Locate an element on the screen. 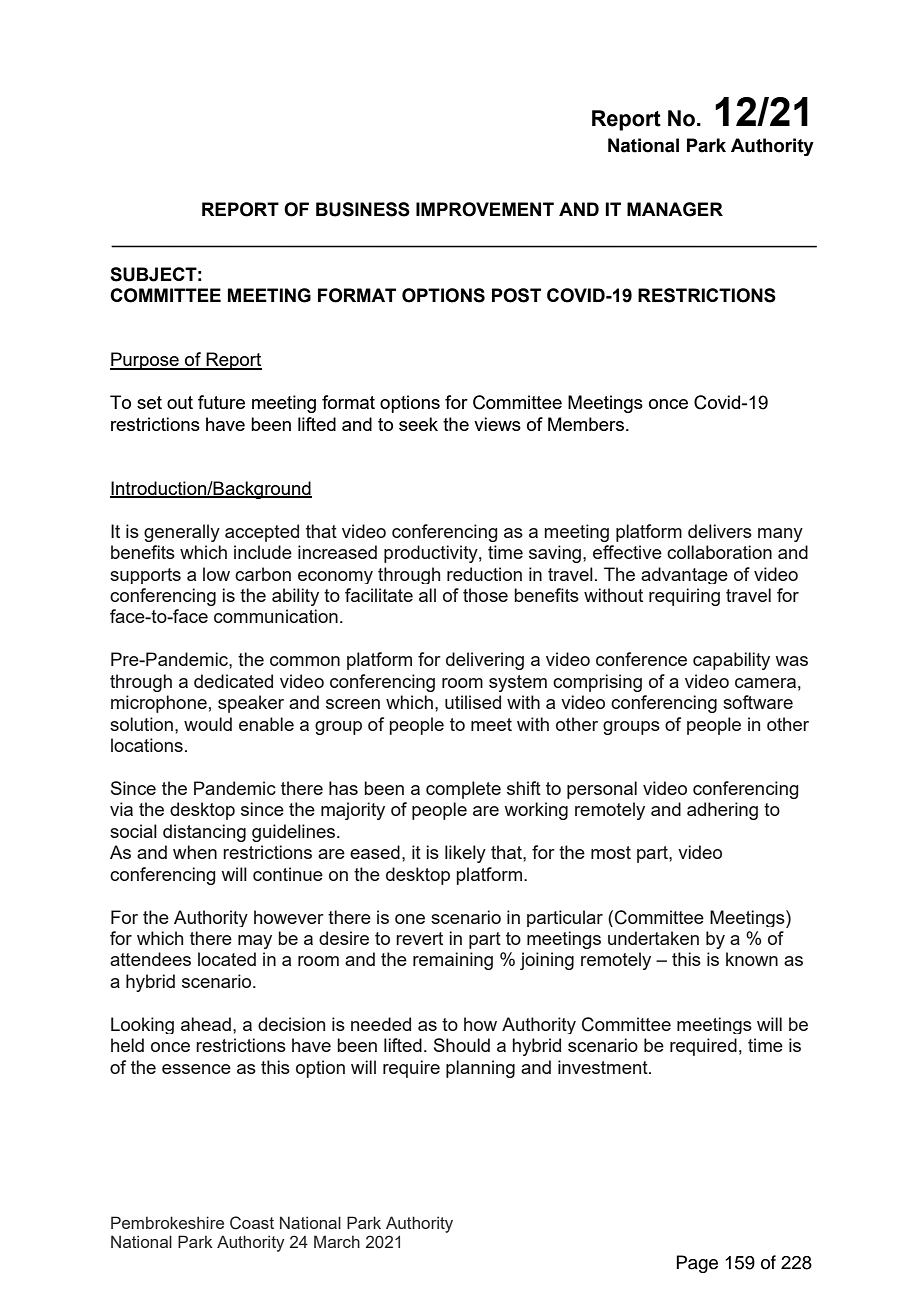 The height and width of the screenshot is (1308, 924). MANAGER is located at coordinates (675, 209).
